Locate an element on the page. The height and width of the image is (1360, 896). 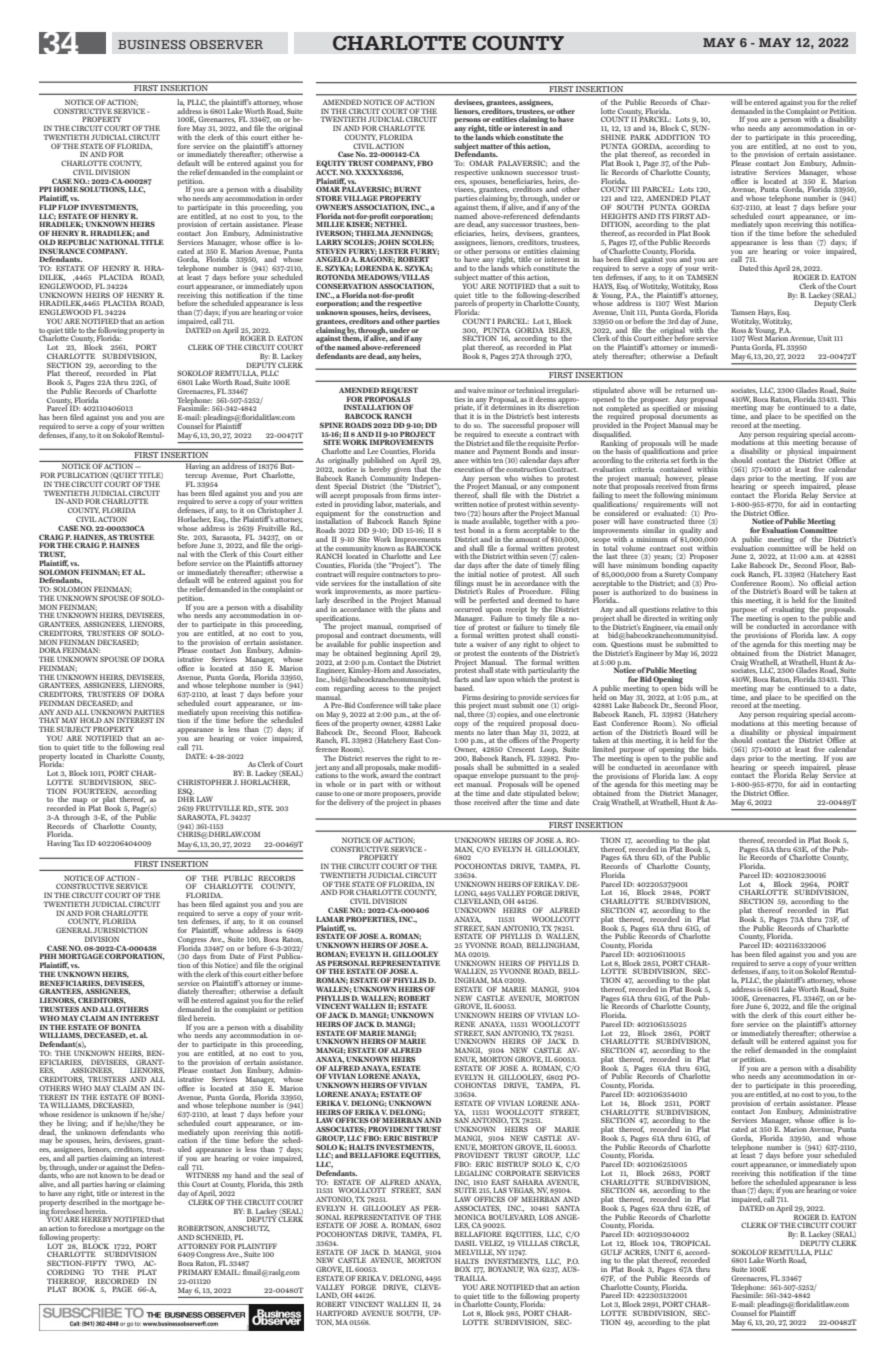
access is located at coordinates (379, 689).
